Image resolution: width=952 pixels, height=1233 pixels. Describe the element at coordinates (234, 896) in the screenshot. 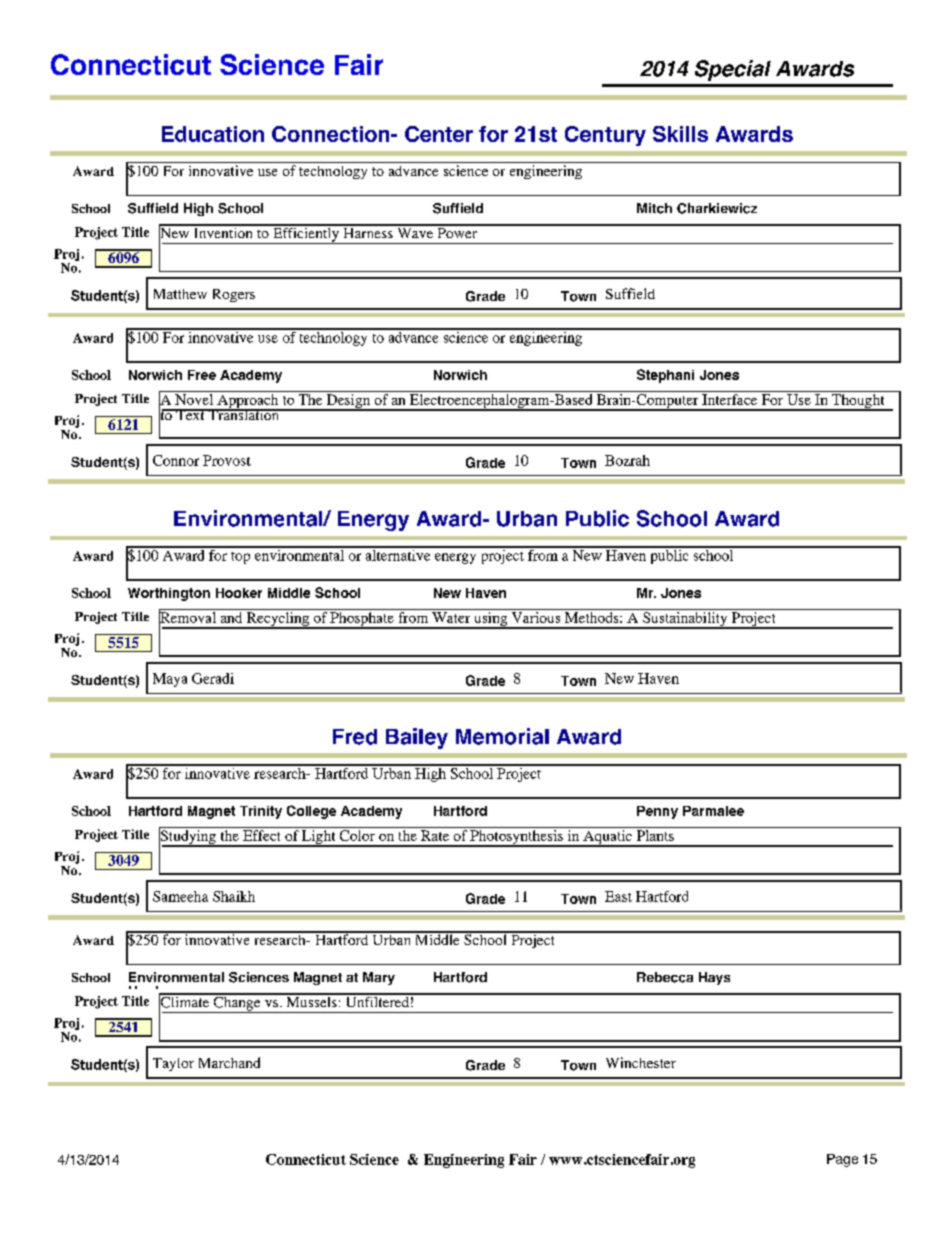

I see `Shaikh` at that location.
